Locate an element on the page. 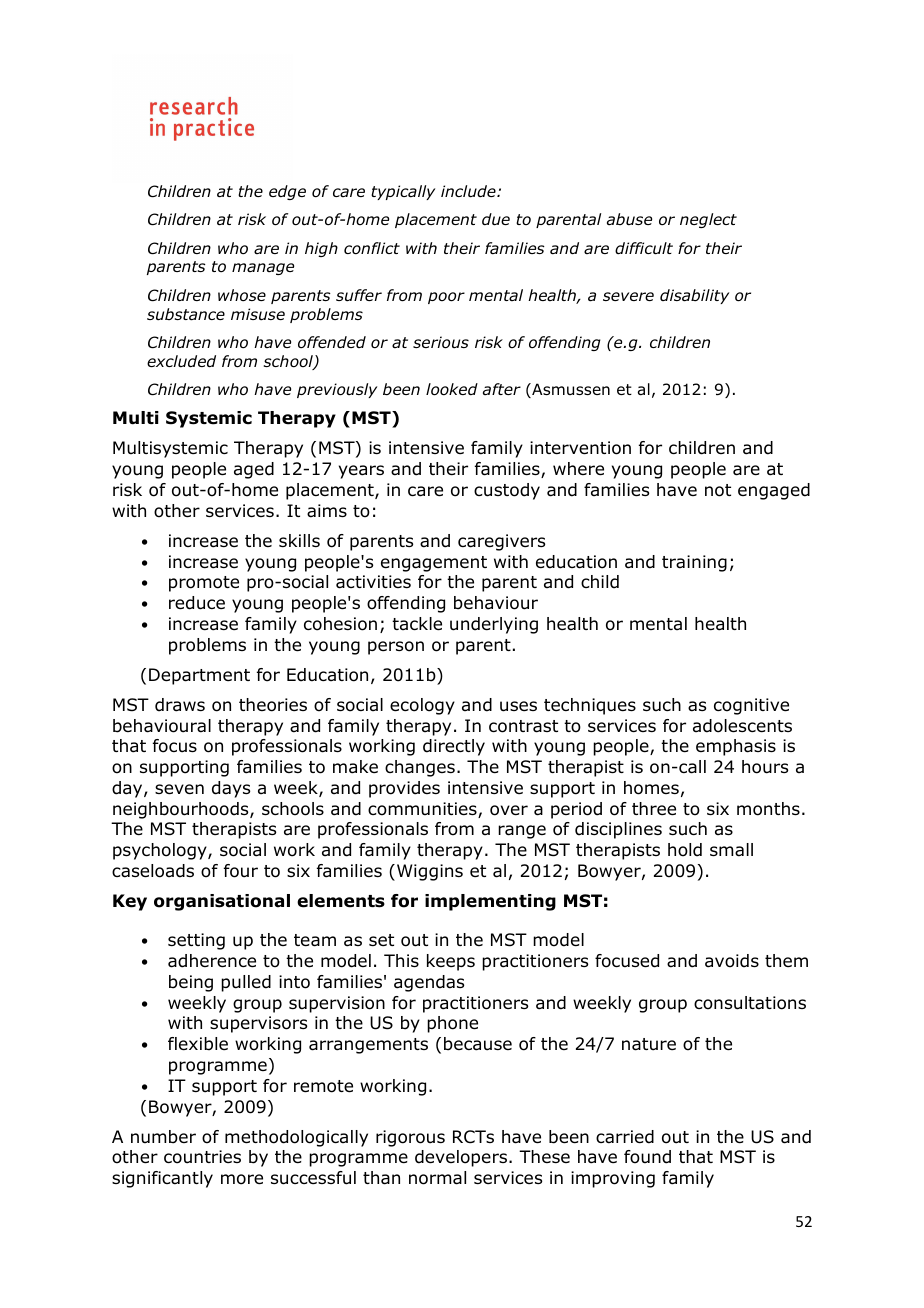  due is located at coordinates (496, 219).
